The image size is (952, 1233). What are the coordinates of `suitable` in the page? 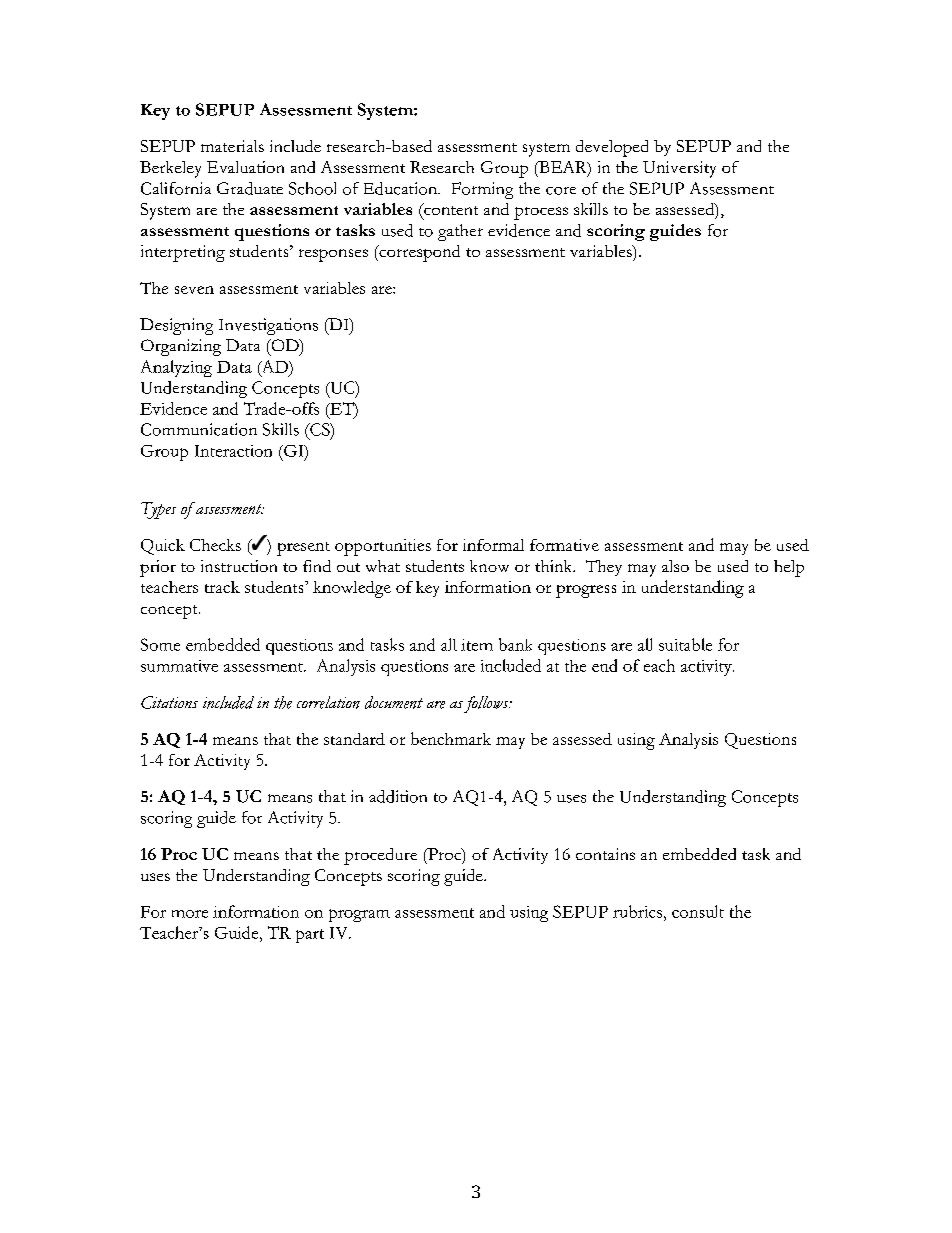 It's located at (685, 644).
